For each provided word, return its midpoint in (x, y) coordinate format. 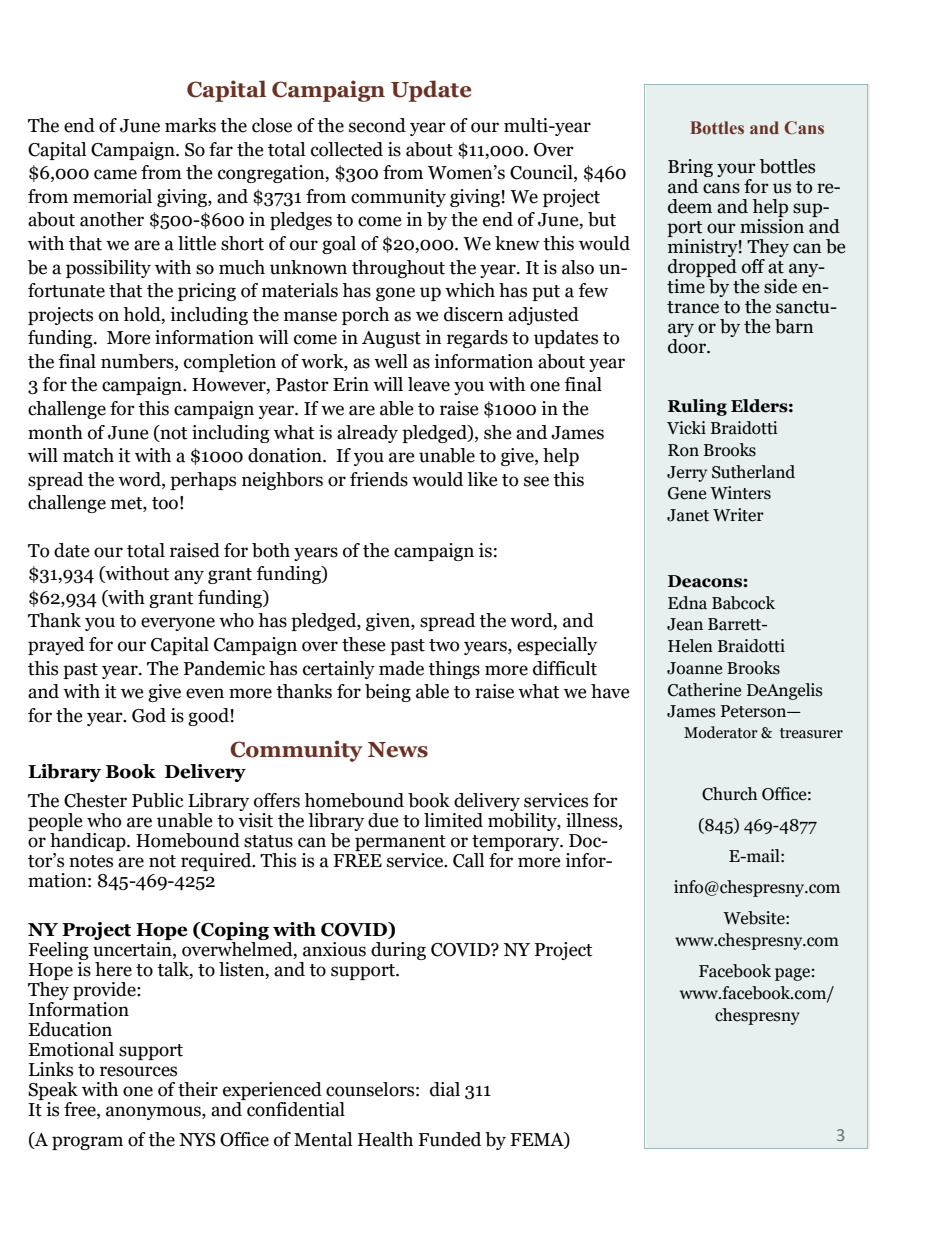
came (115, 174)
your (736, 171)
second (377, 125)
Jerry (687, 474)
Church (729, 794)
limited (453, 820)
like (482, 479)
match (88, 455)
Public (158, 800)
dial (445, 1089)
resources (138, 1071)
